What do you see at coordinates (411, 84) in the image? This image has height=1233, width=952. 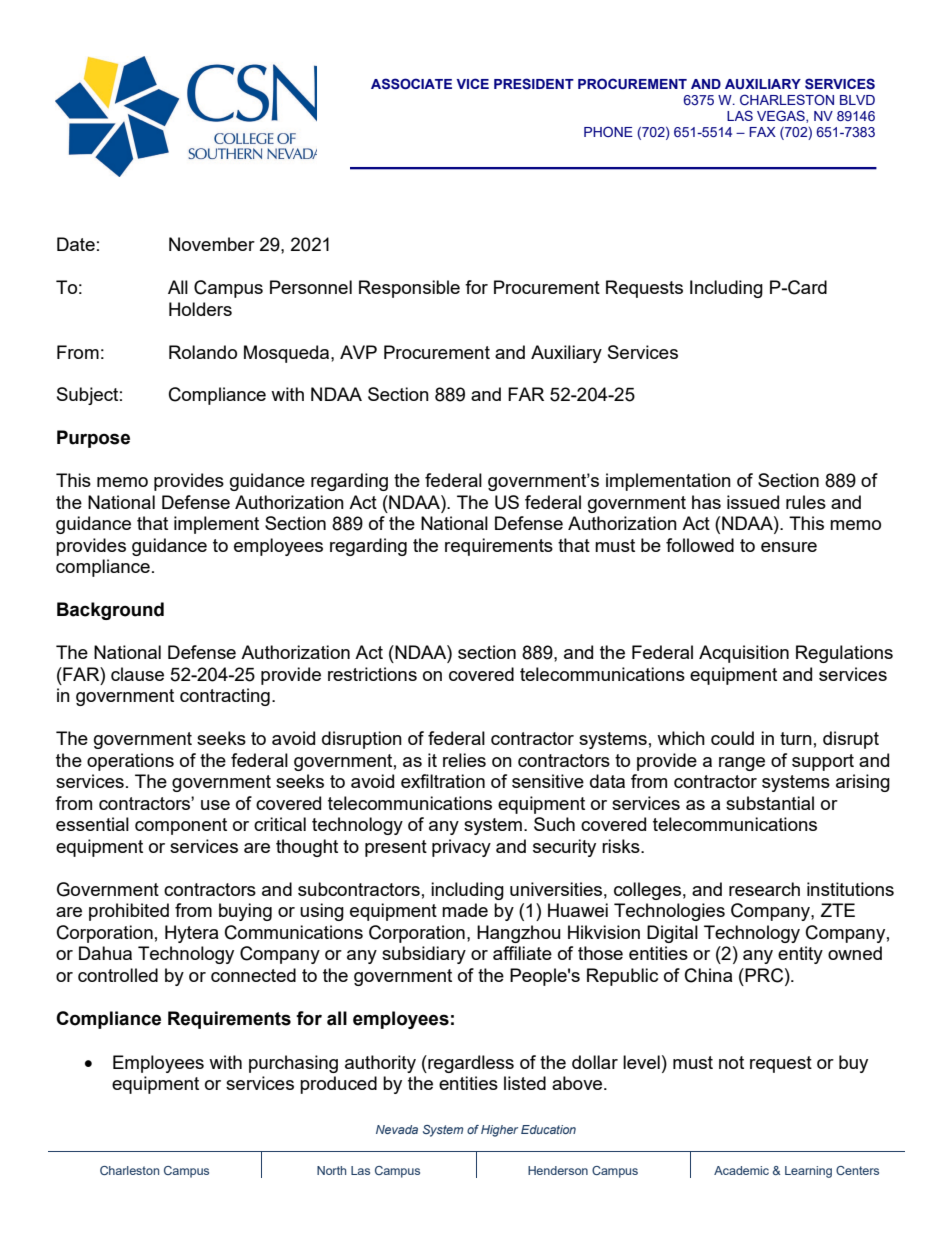 I see `ASSOCIATE` at bounding box center [411, 84].
